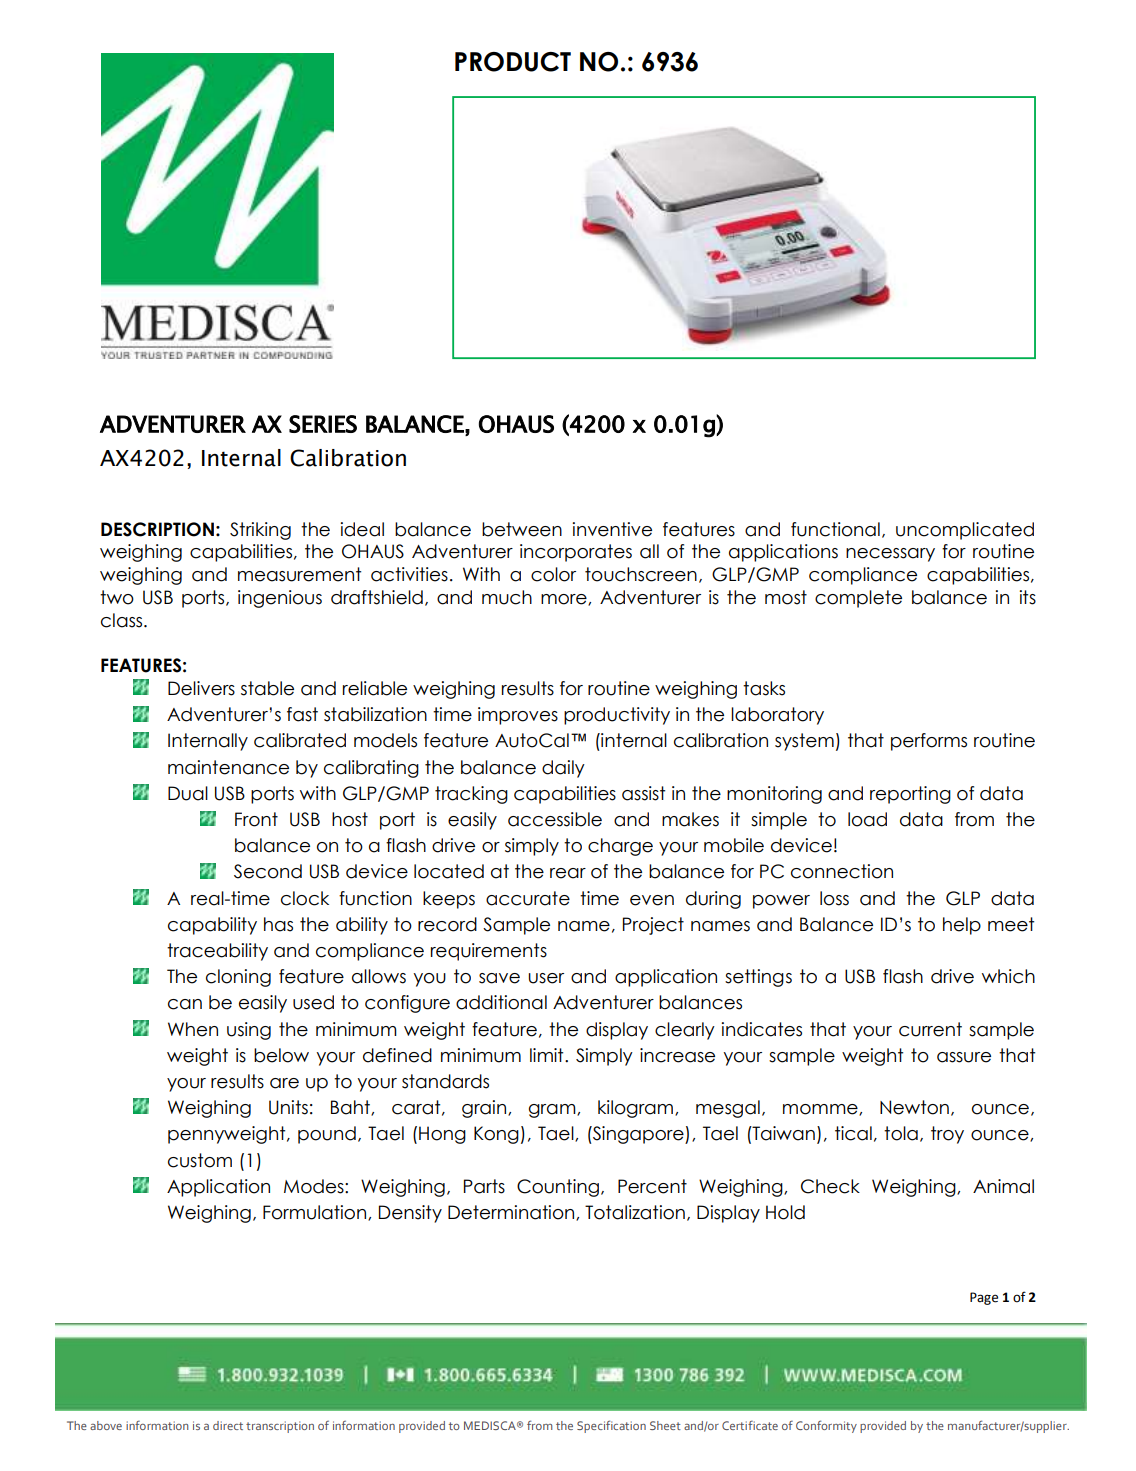 This image has height=1471, width=1136. Describe the element at coordinates (228, 1425) in the image. I see `direct` at that location.
